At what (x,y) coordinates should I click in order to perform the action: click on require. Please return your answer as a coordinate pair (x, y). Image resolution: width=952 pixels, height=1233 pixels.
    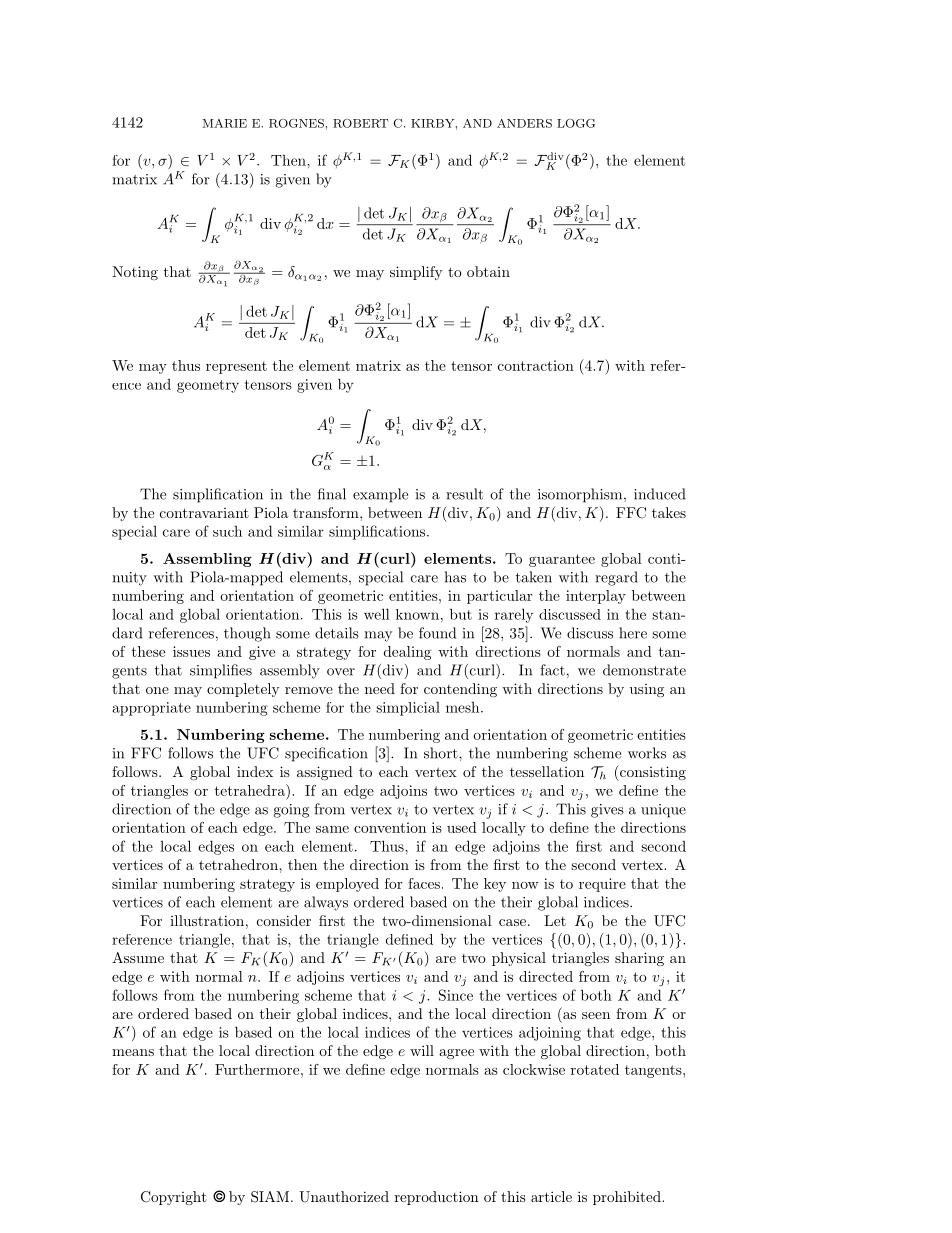
    Looking at the image, I should click on (602, 885).
